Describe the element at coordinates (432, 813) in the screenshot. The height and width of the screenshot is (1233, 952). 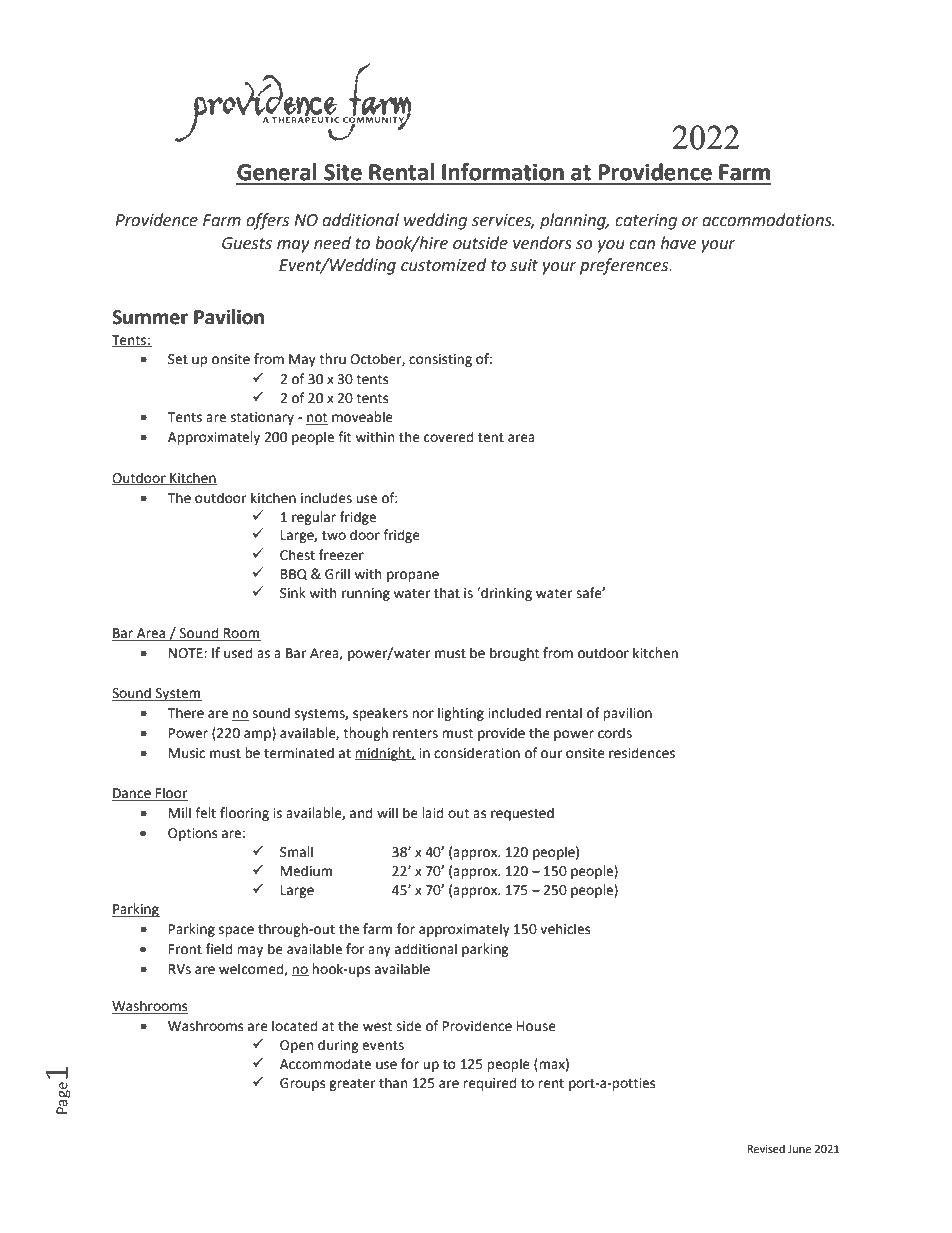
I see `laid` at that location.
